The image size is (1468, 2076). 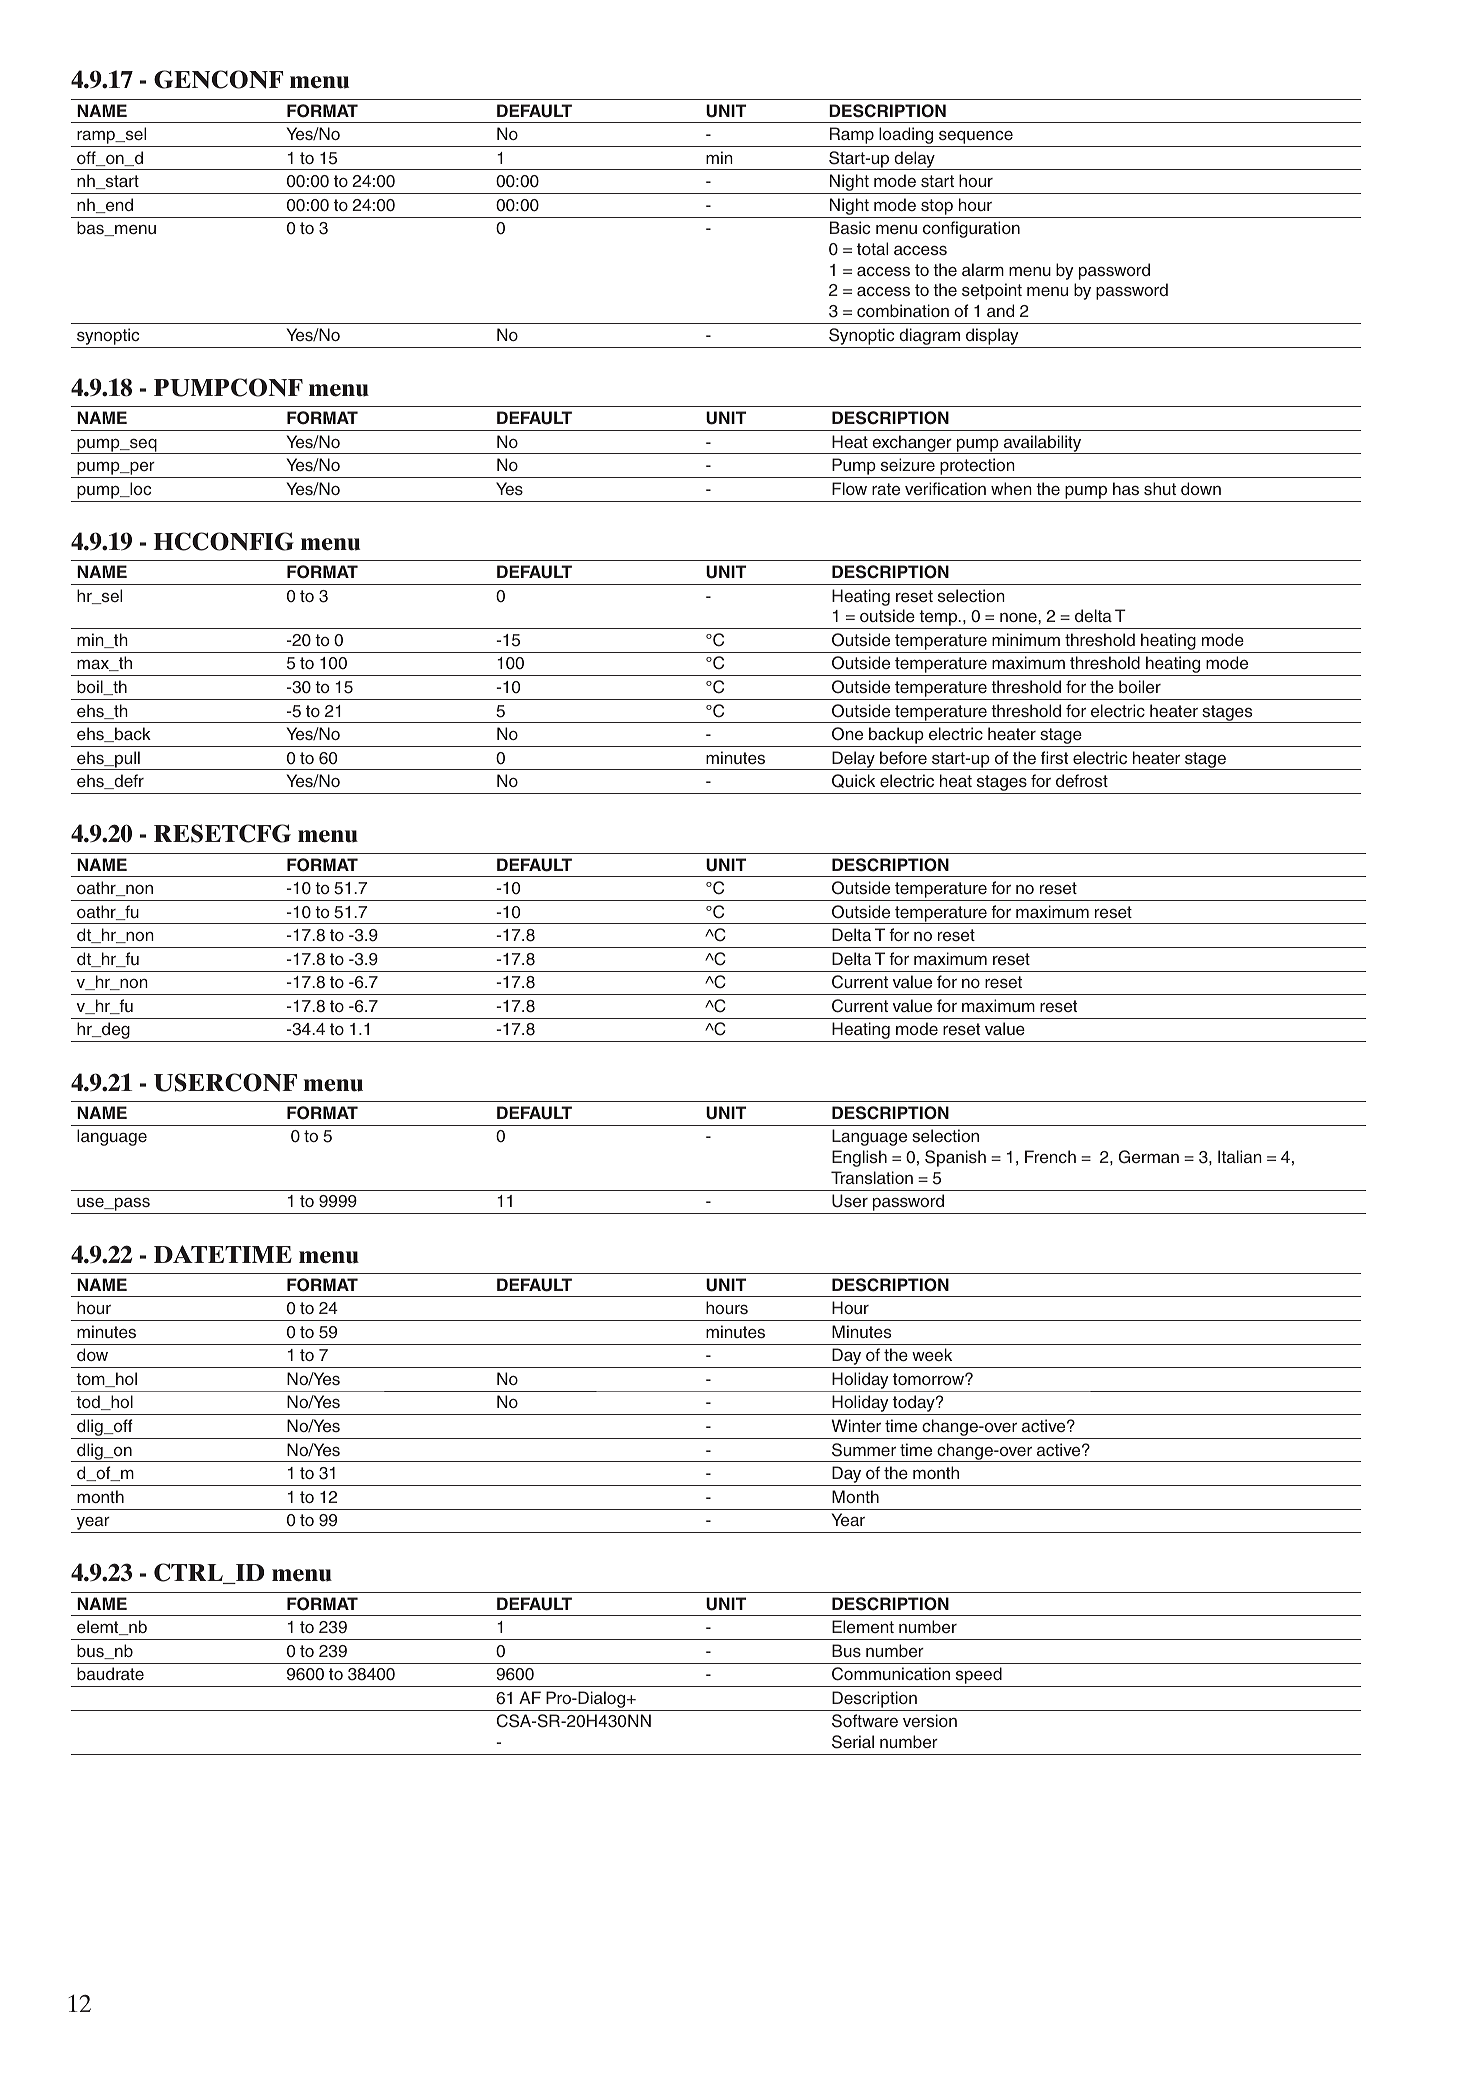 I want to click on baudrate, so click(x=110, y=1674).
